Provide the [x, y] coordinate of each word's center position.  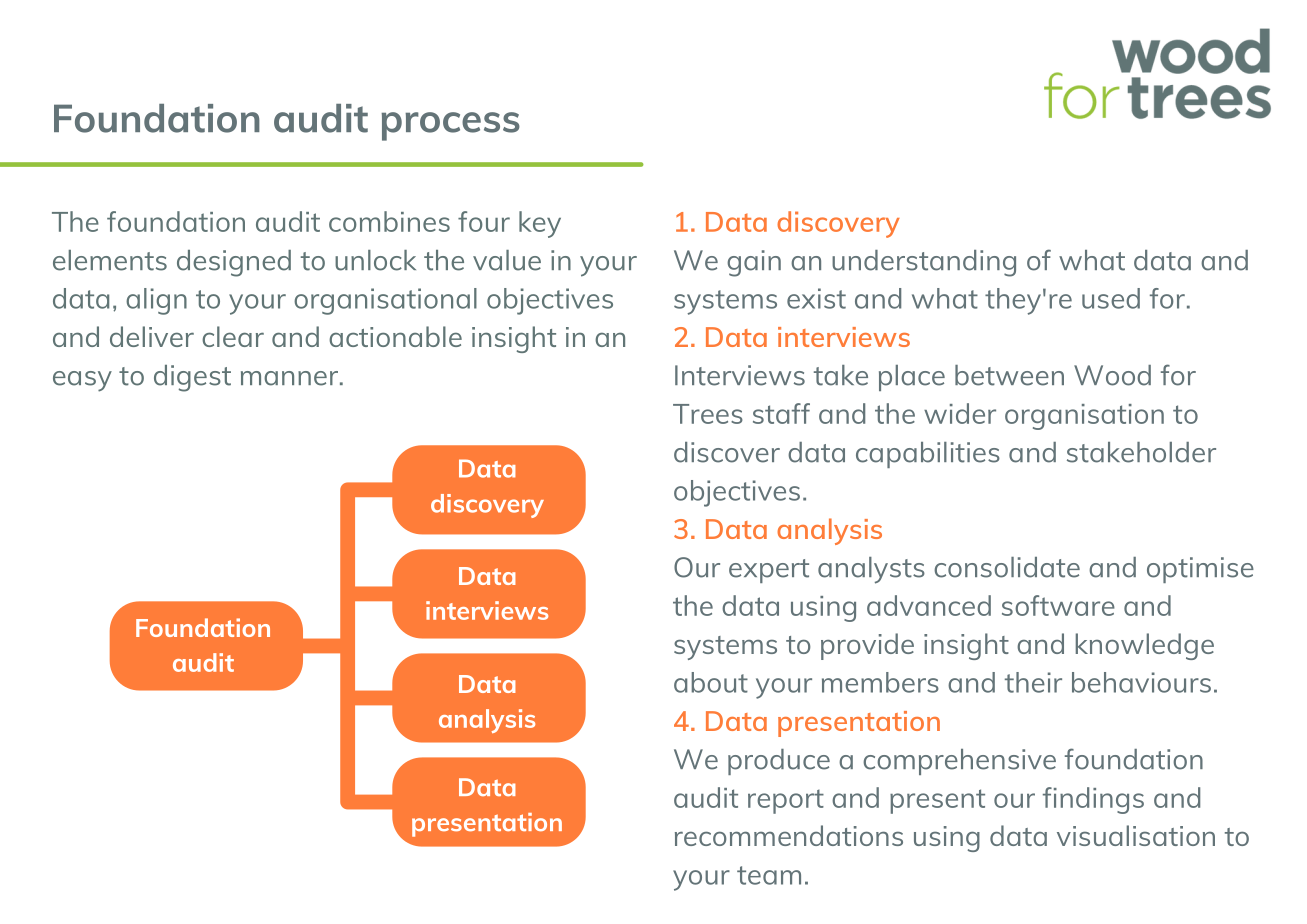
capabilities [928, 455]
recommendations [789, 835]
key [540, 224]
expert [769, 571]
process [450, 126]
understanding [924, 263]
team [769, 875]
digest [192, 378]
